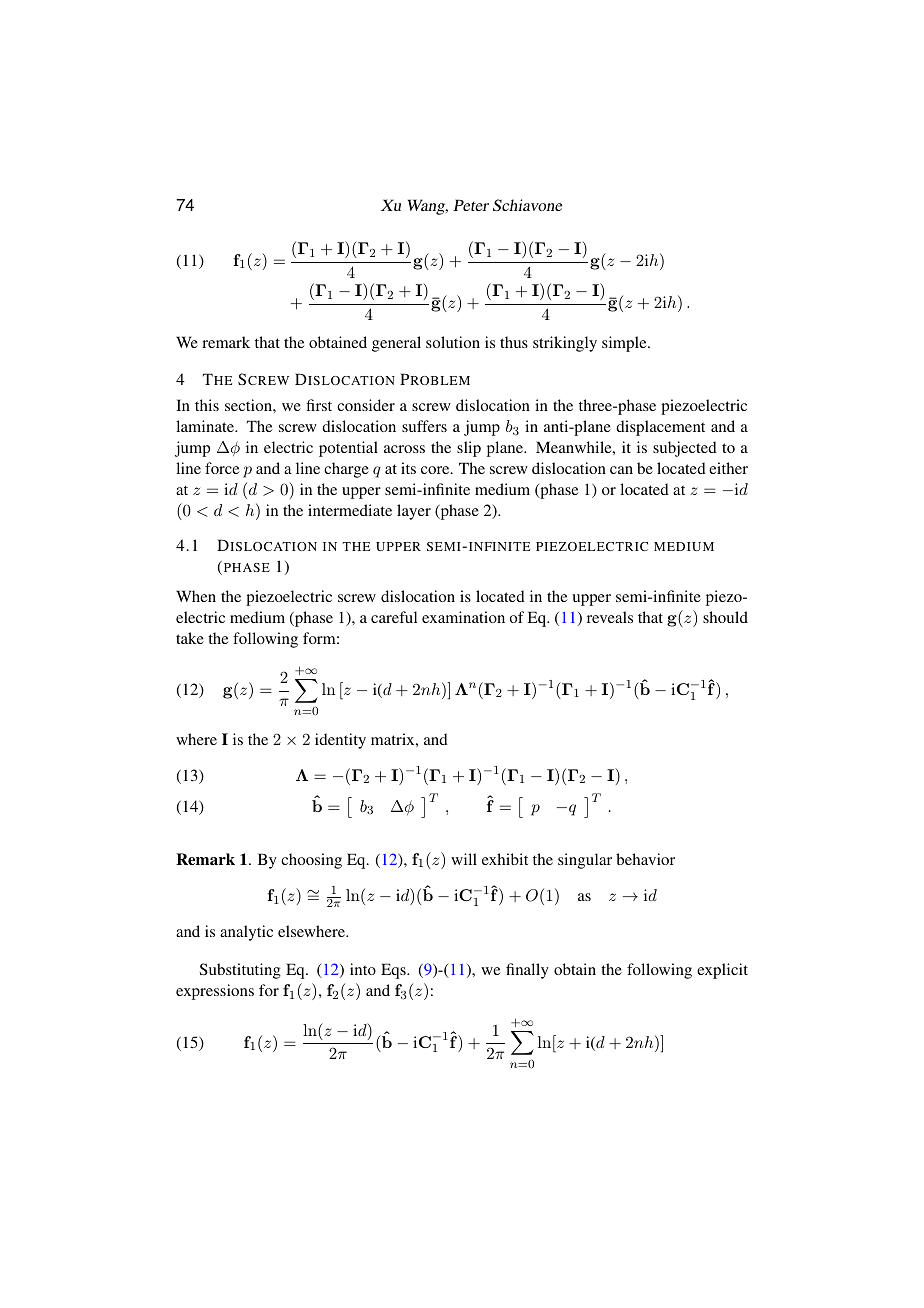  I want to click on simple, so click(625, 344).
